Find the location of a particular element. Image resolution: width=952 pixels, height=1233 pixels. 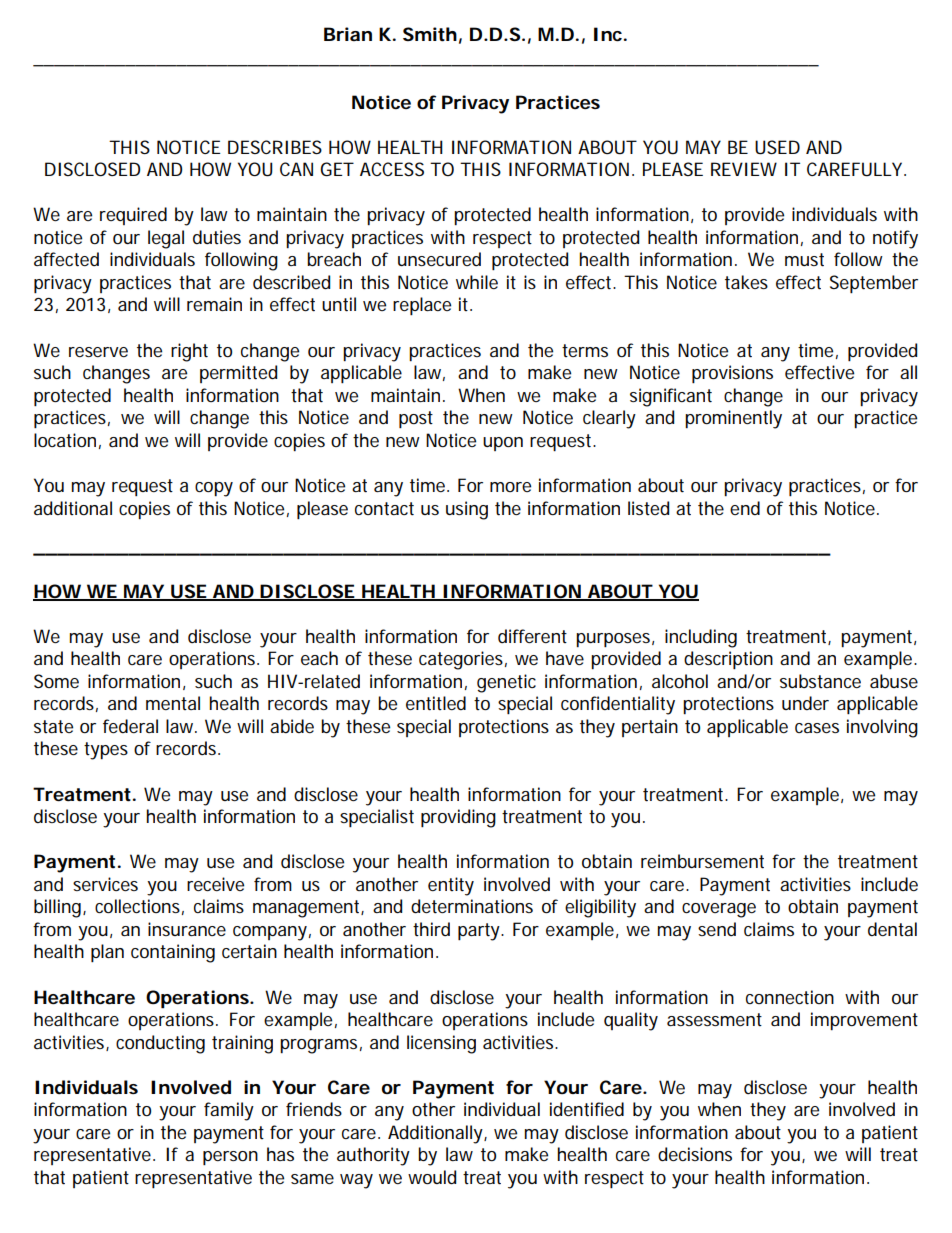

family is located at coordinates (229, 1111).
